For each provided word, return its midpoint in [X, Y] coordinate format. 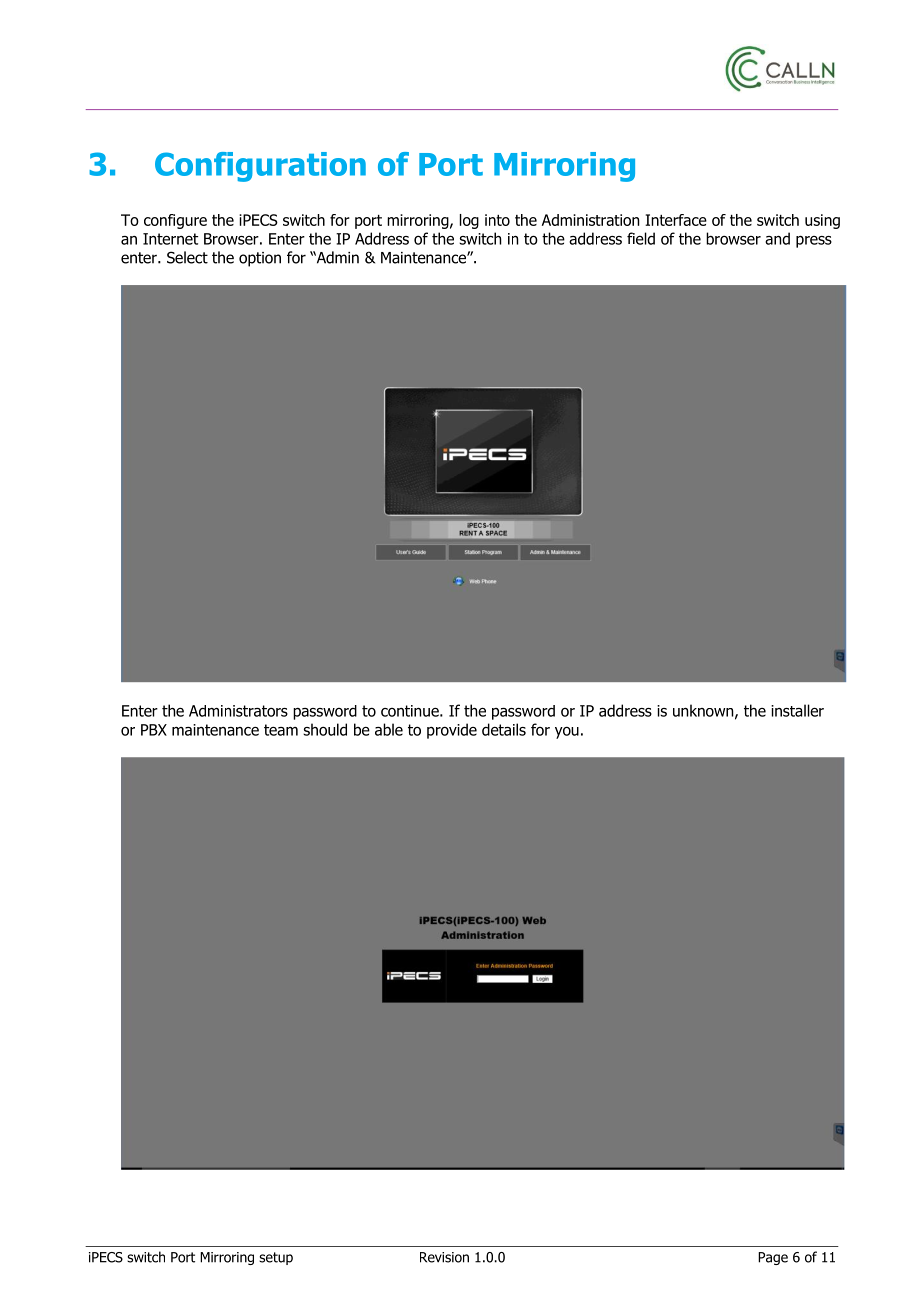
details [504, 729]
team [281, 730]
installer [797, 710]
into [497, 220]
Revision [444, 1257]
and [777, 238]
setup [276, 1258]
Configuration [260, 167]
